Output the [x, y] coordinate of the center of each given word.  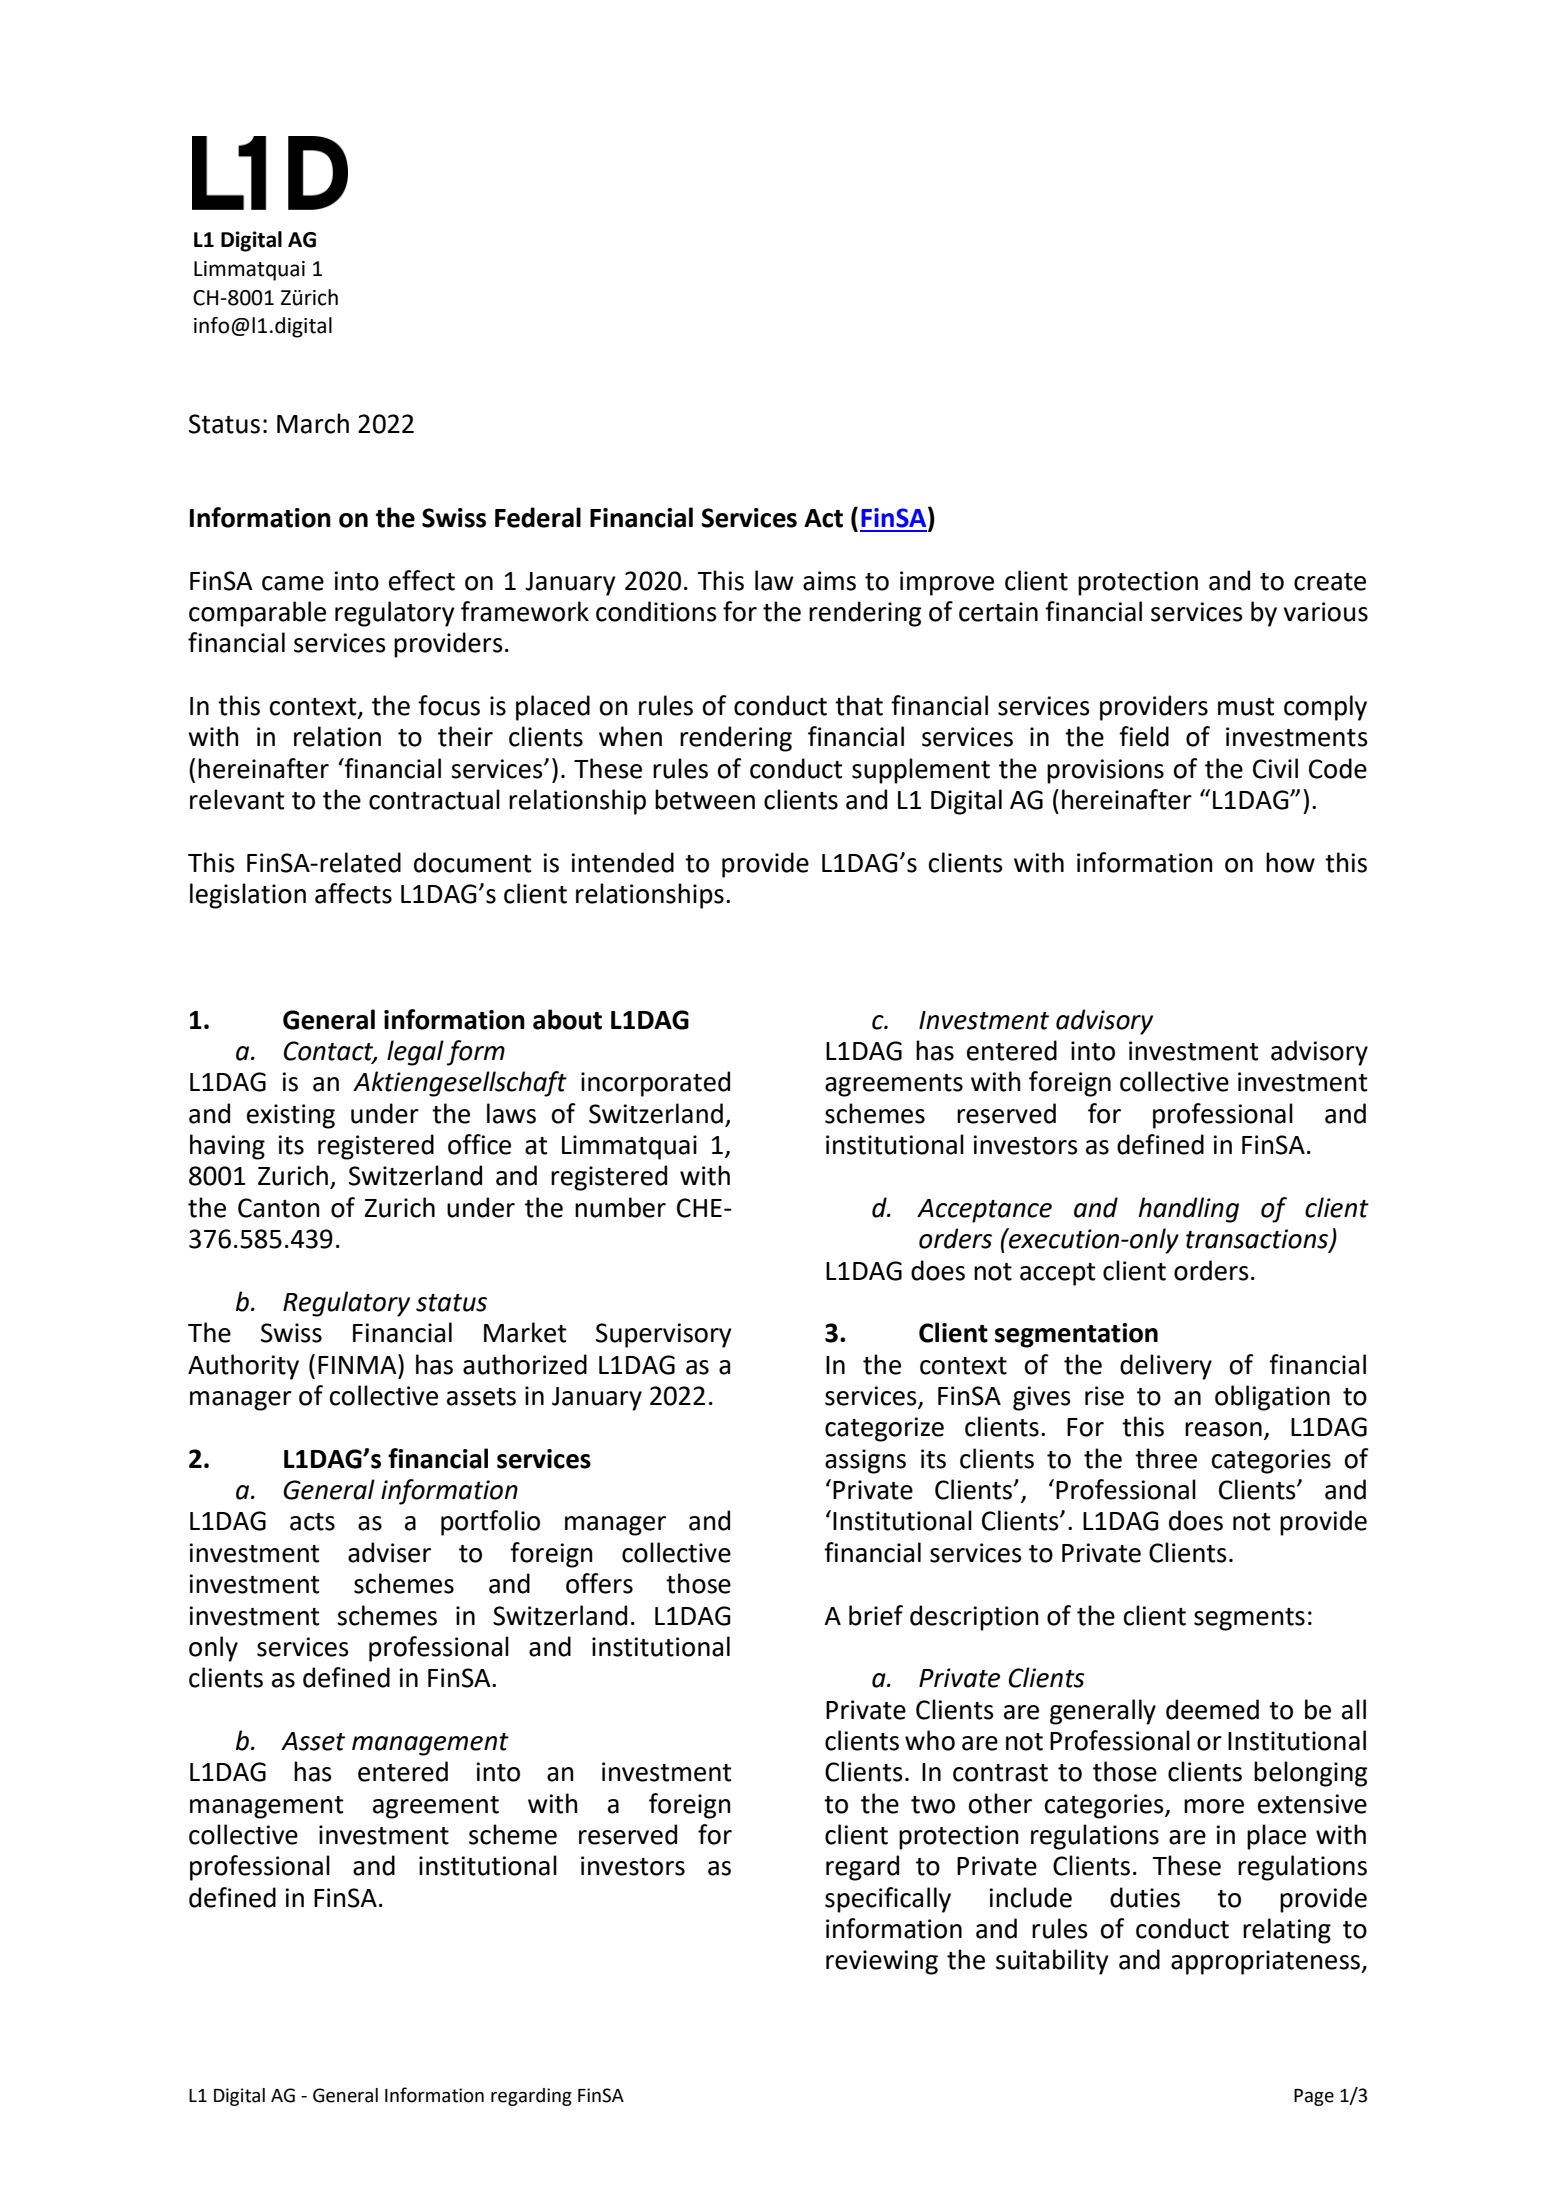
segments [1249, 1619]
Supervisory [664, 1335]
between [705, 799]
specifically [888, 1900]
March [313, 423]
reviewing [882, 1962]
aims [829, 581]
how [1290, 862]
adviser [389, 1552]
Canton [279, 1208]
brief [876, 1615]
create [1330, 582]
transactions [1258, 1240]
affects [353, 893]
